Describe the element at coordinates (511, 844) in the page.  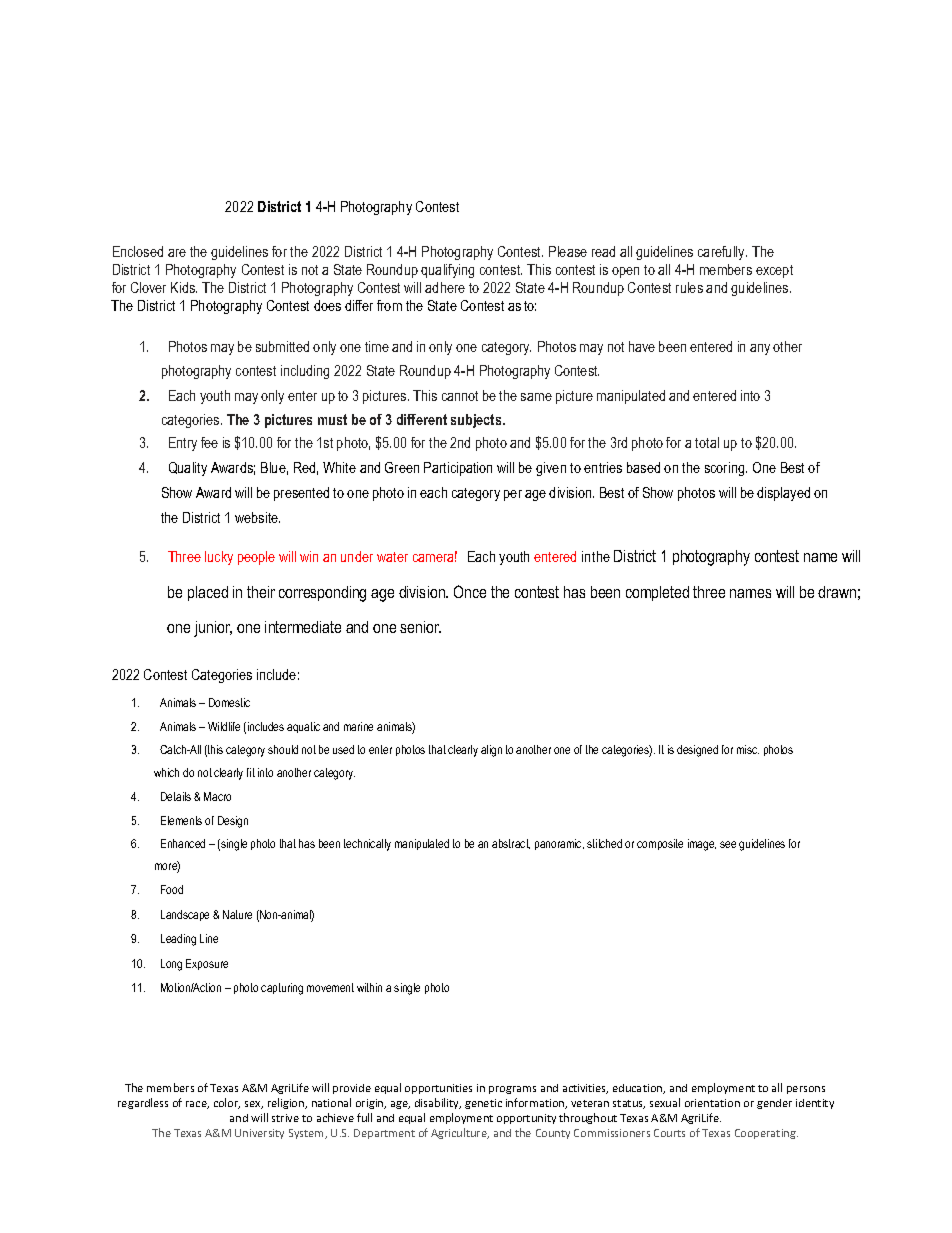
I see `abstract` at that location.
